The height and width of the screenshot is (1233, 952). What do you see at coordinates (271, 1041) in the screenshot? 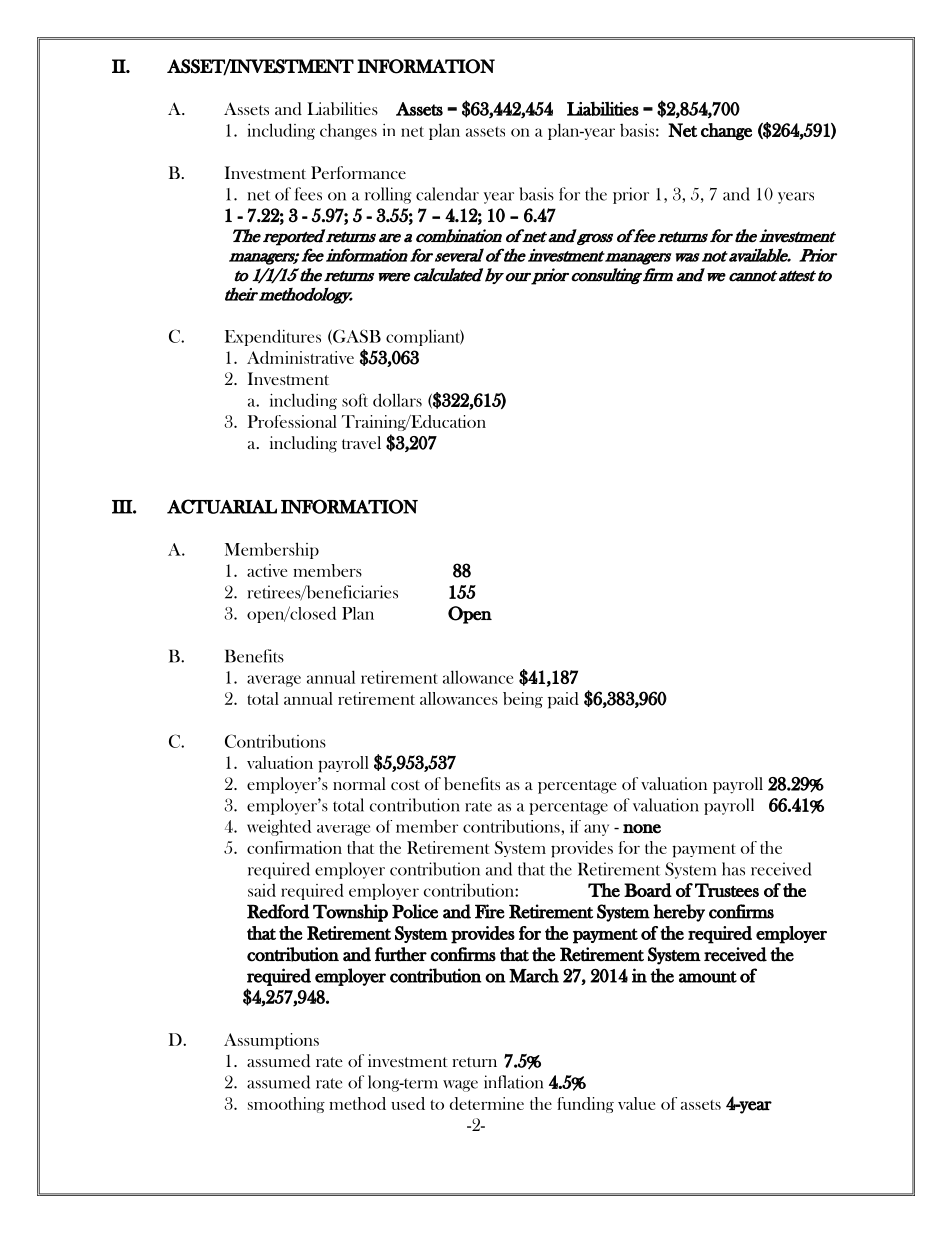
I see `Assumptions` at bounding box center [271, 1041].
